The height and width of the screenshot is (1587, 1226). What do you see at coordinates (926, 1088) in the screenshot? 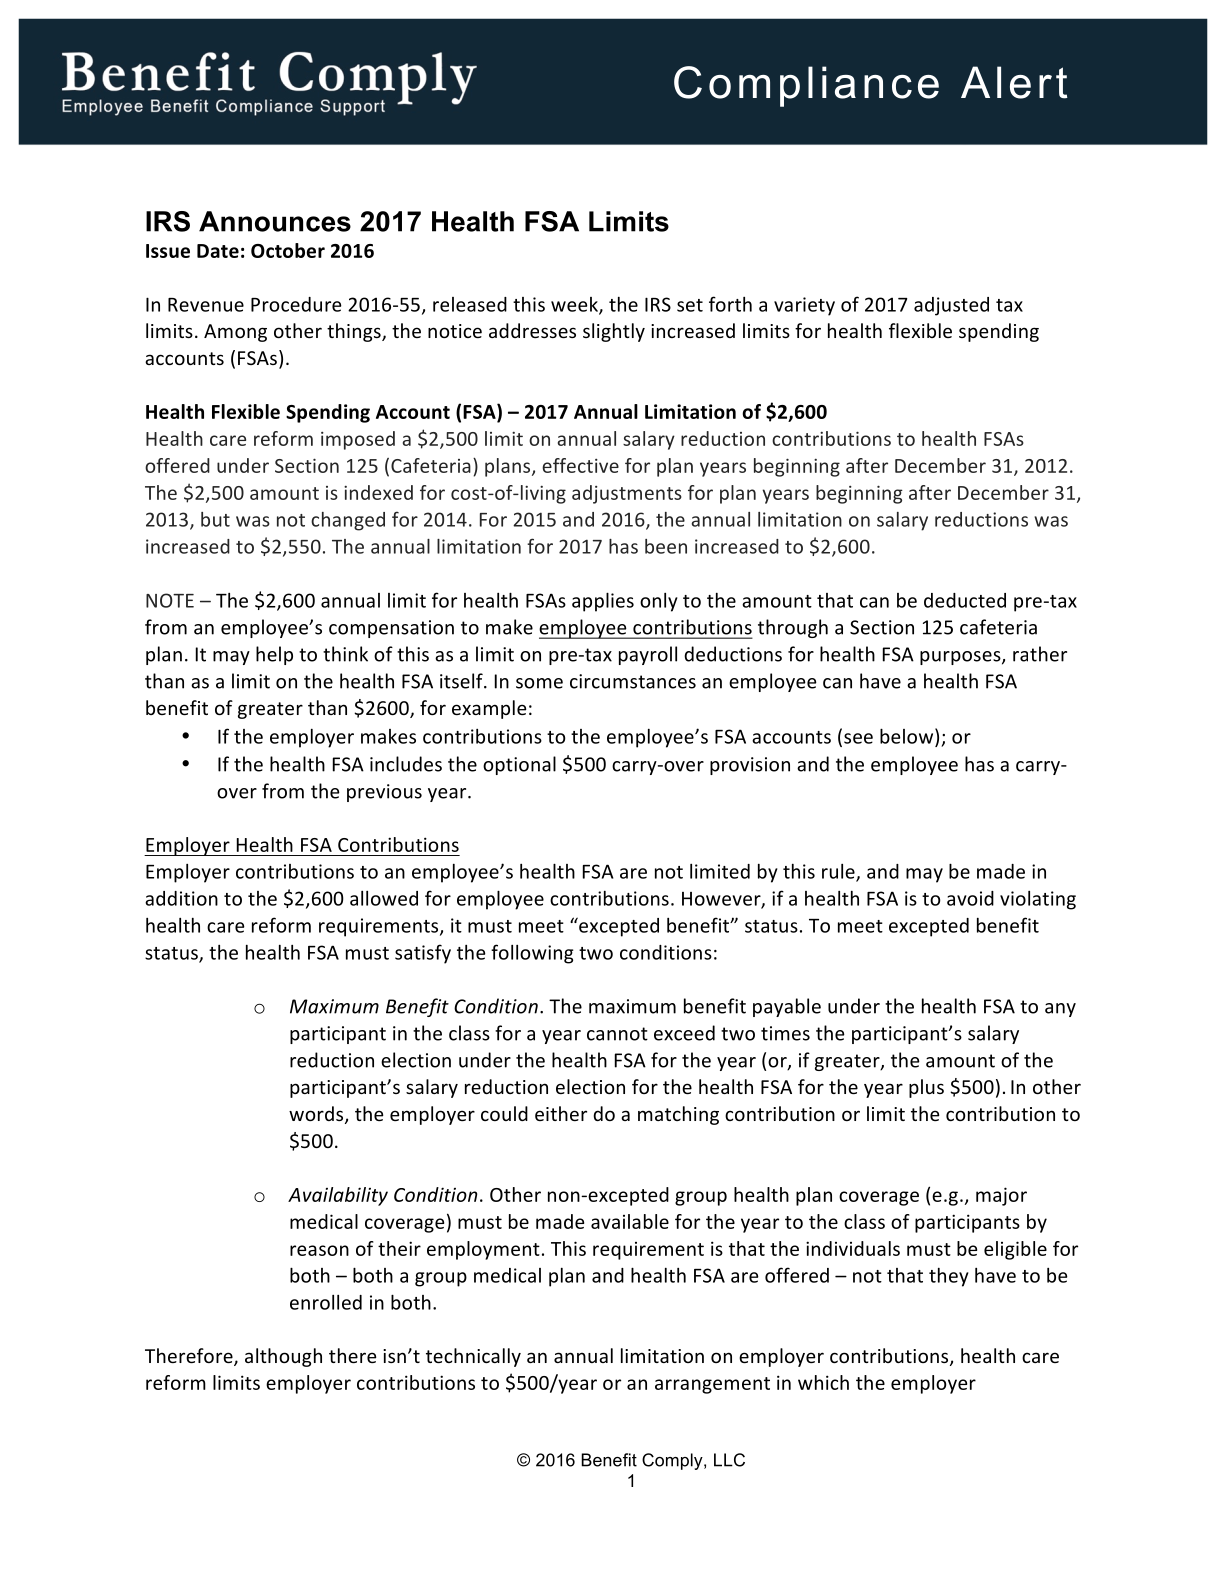
I see `plus` at bounding box center [926, 1088].
